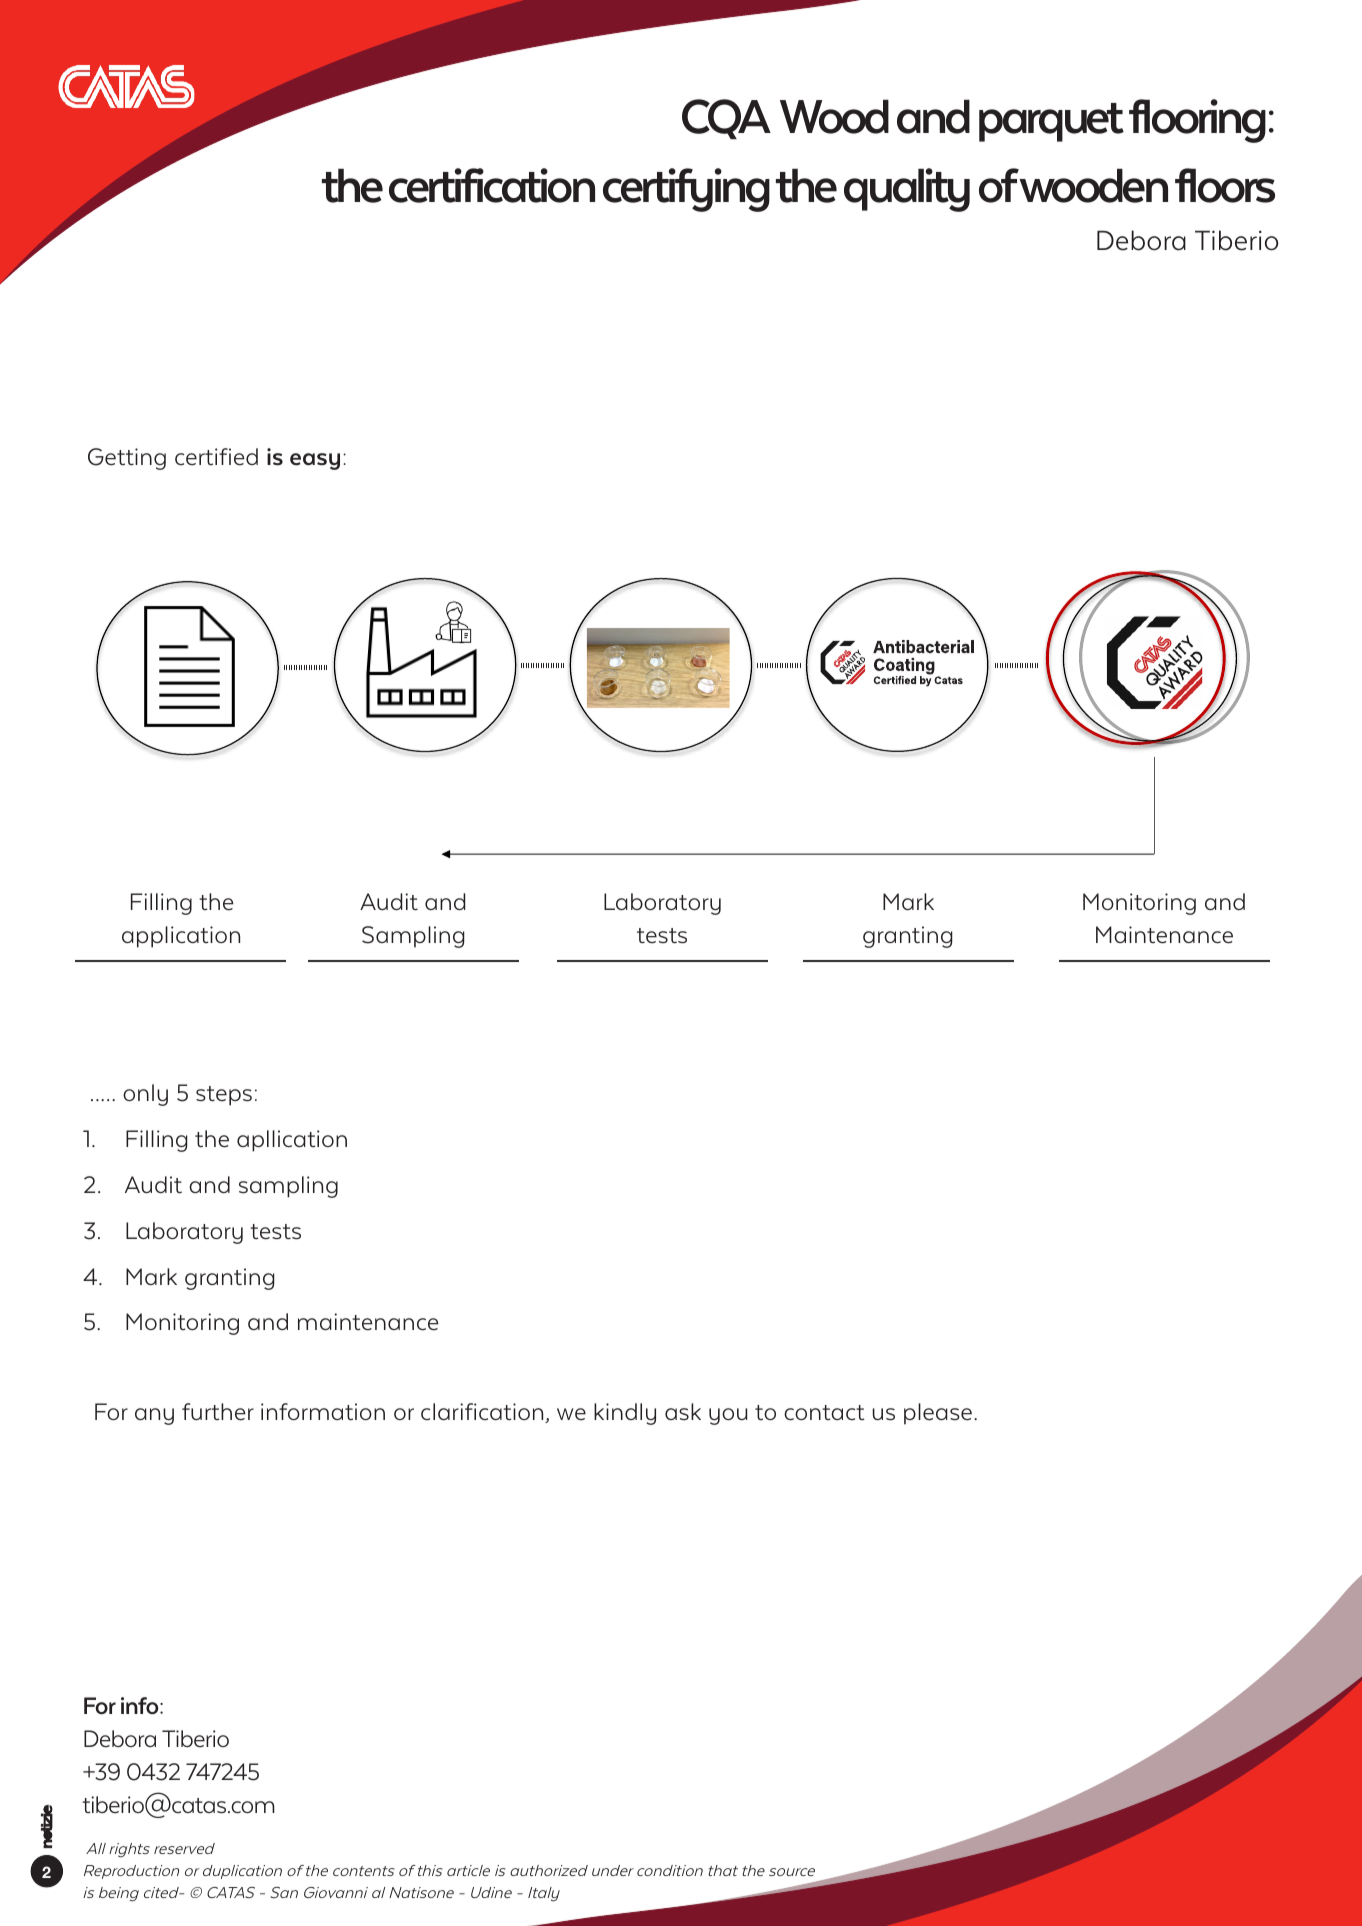 The width and height of the screenshot is (1362, 1926). What do you see at coordinates (1051, 122) in the screenshot?
I see `parquet` at bounding box center [1051, 122].
